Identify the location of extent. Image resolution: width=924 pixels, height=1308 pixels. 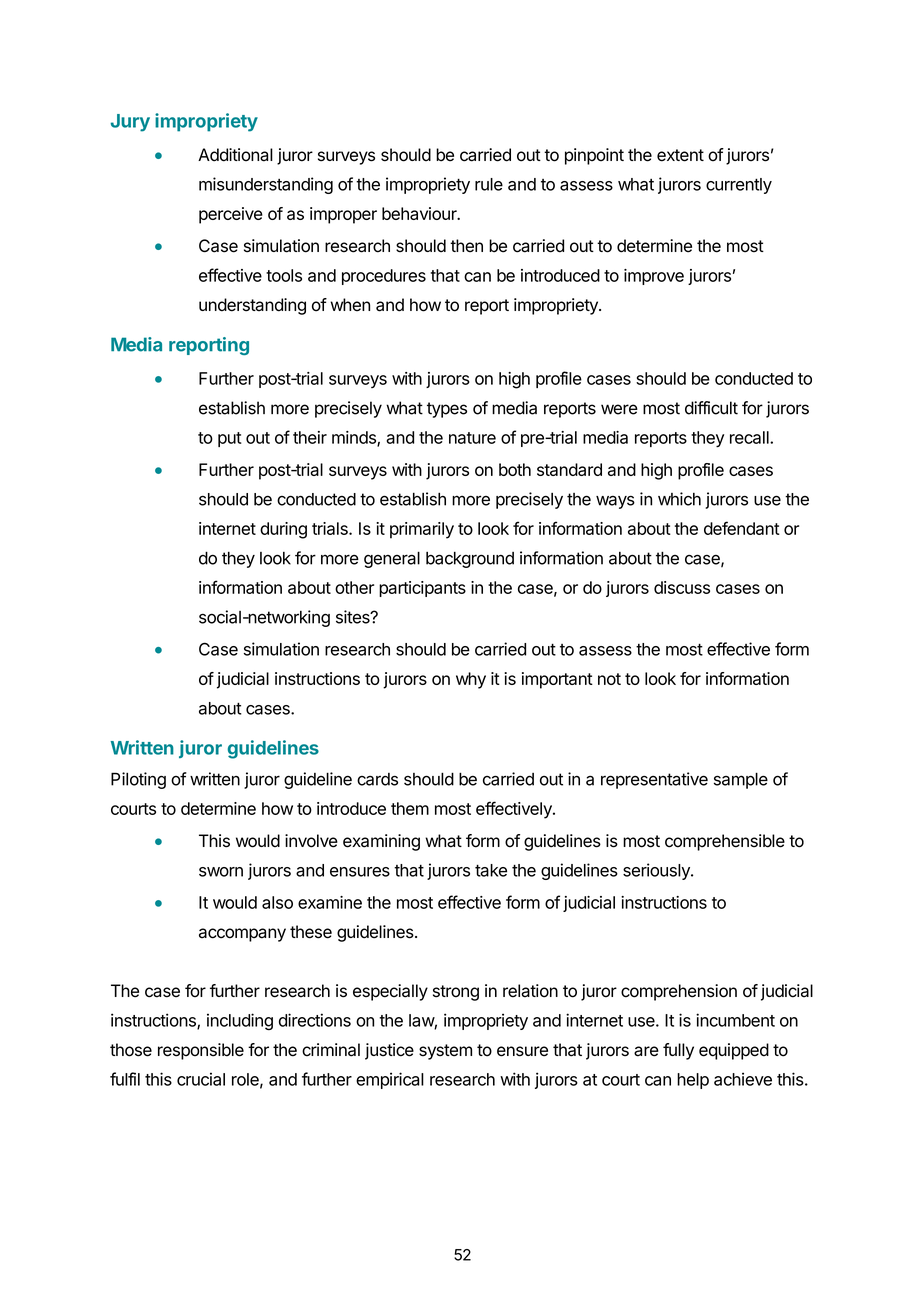
(680, 155).
